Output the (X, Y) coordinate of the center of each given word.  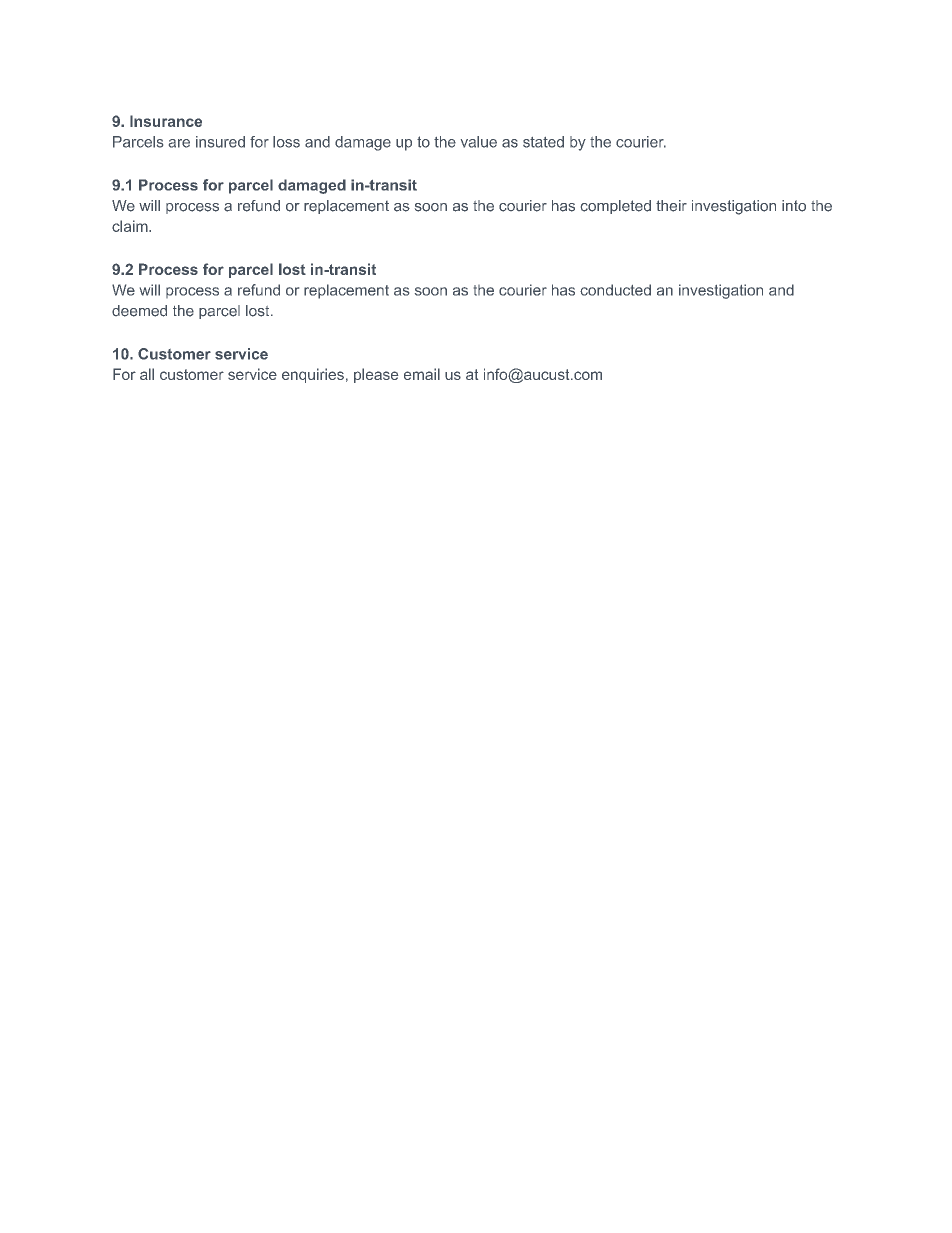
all (147, 374)
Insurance (166, 121)
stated (543, 142)
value (479, 142)
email (422, 374)
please (376, 375)
